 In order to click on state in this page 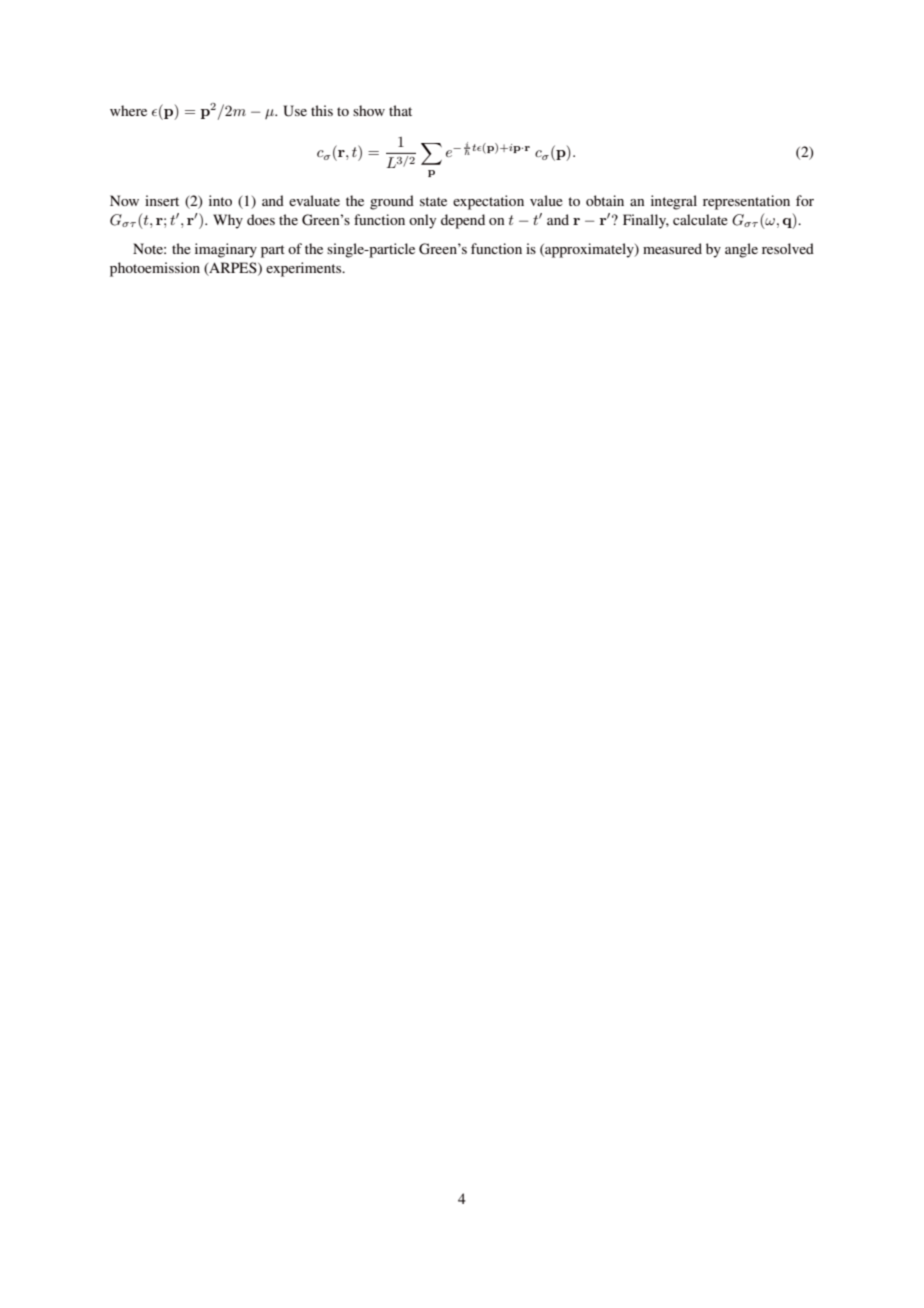, I will do `click(433, 201)`.
